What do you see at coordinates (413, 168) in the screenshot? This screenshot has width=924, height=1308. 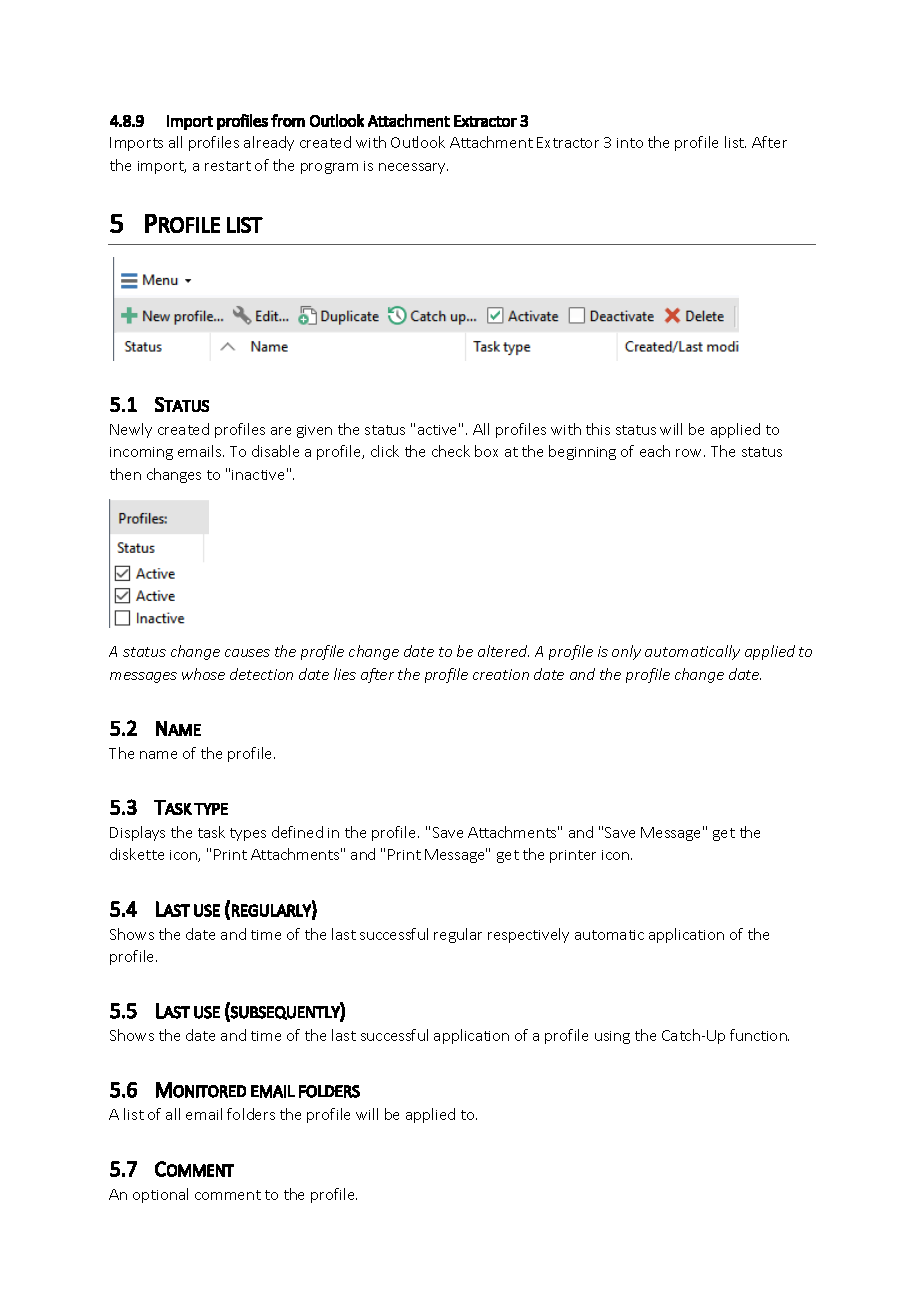 I see `necessary` at bounding box center [413, 168].
